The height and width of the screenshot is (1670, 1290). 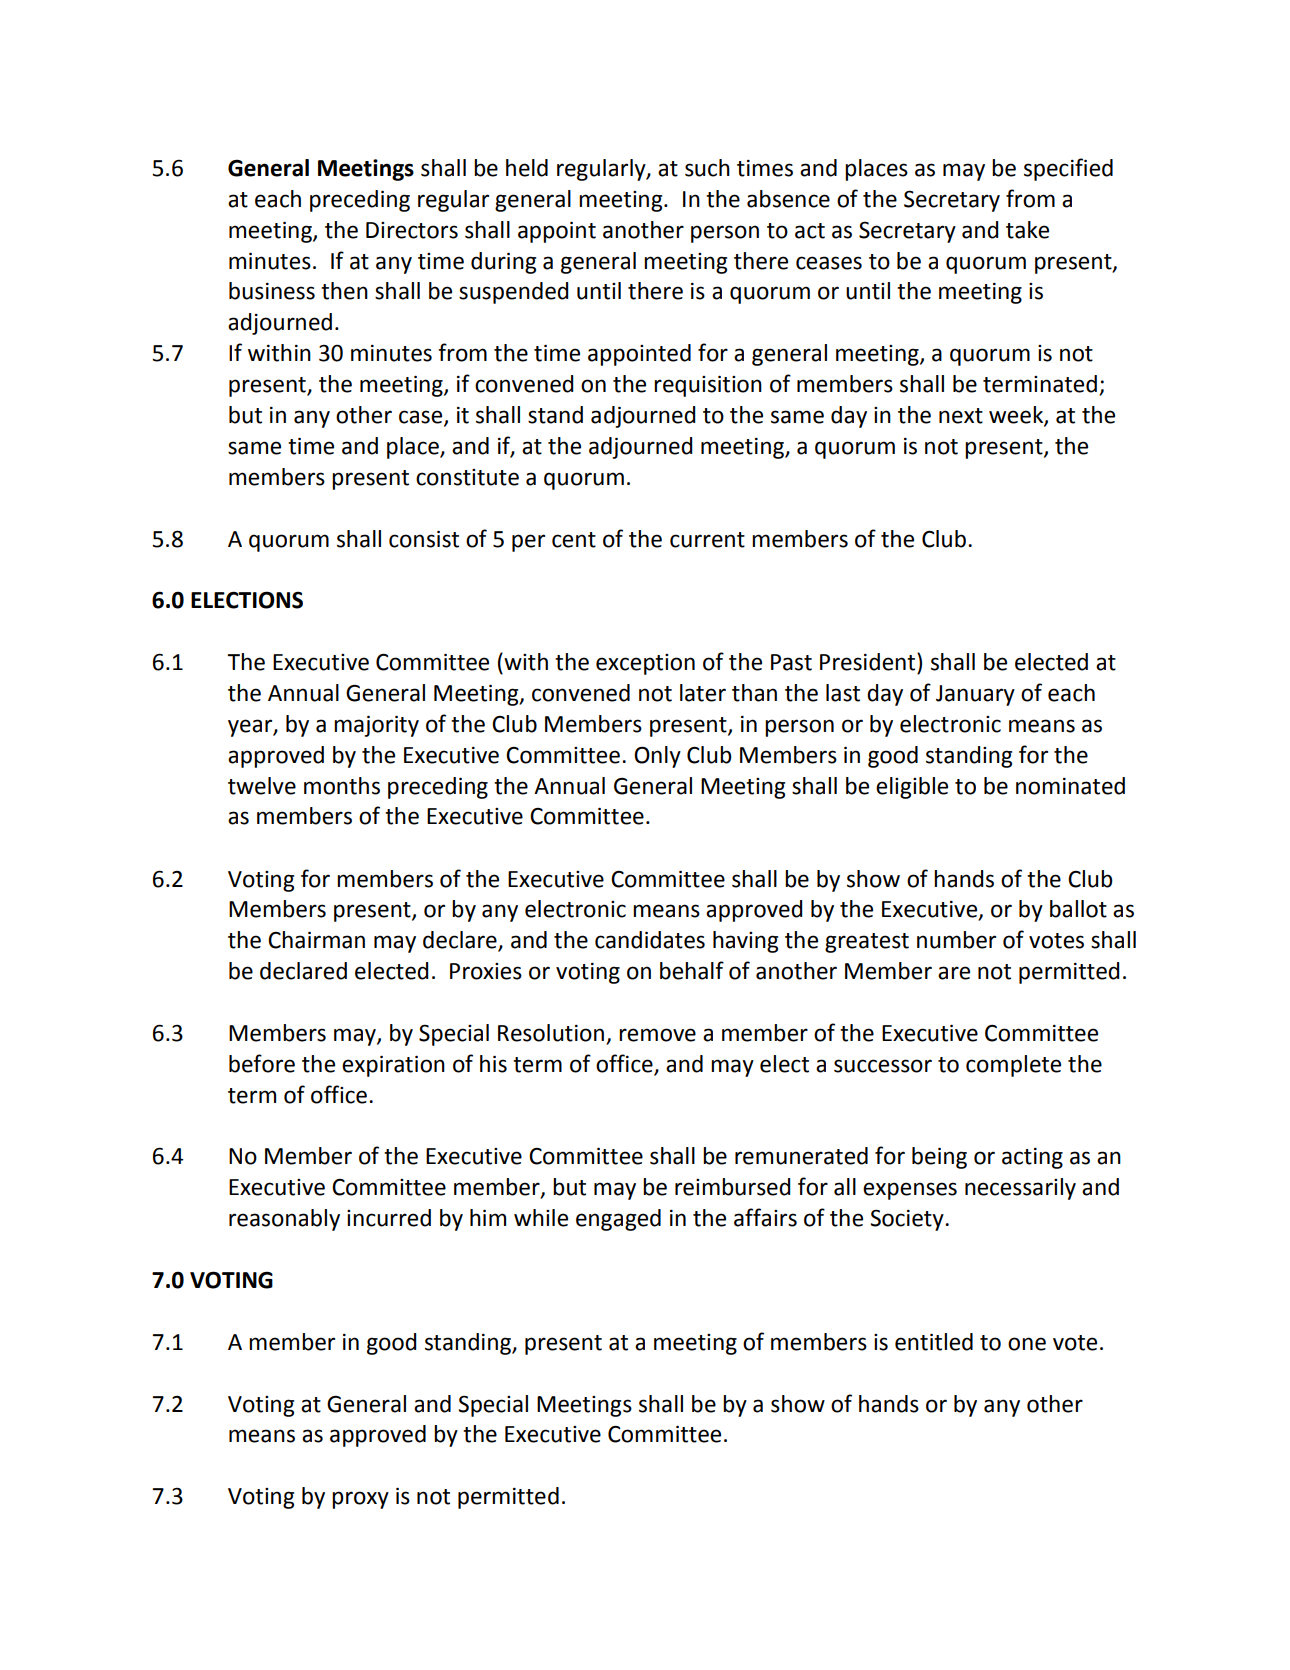 What do you see at coordinates (912, 788) in the screenshot?
I see `eligible` at bounding box center [912, 788].
